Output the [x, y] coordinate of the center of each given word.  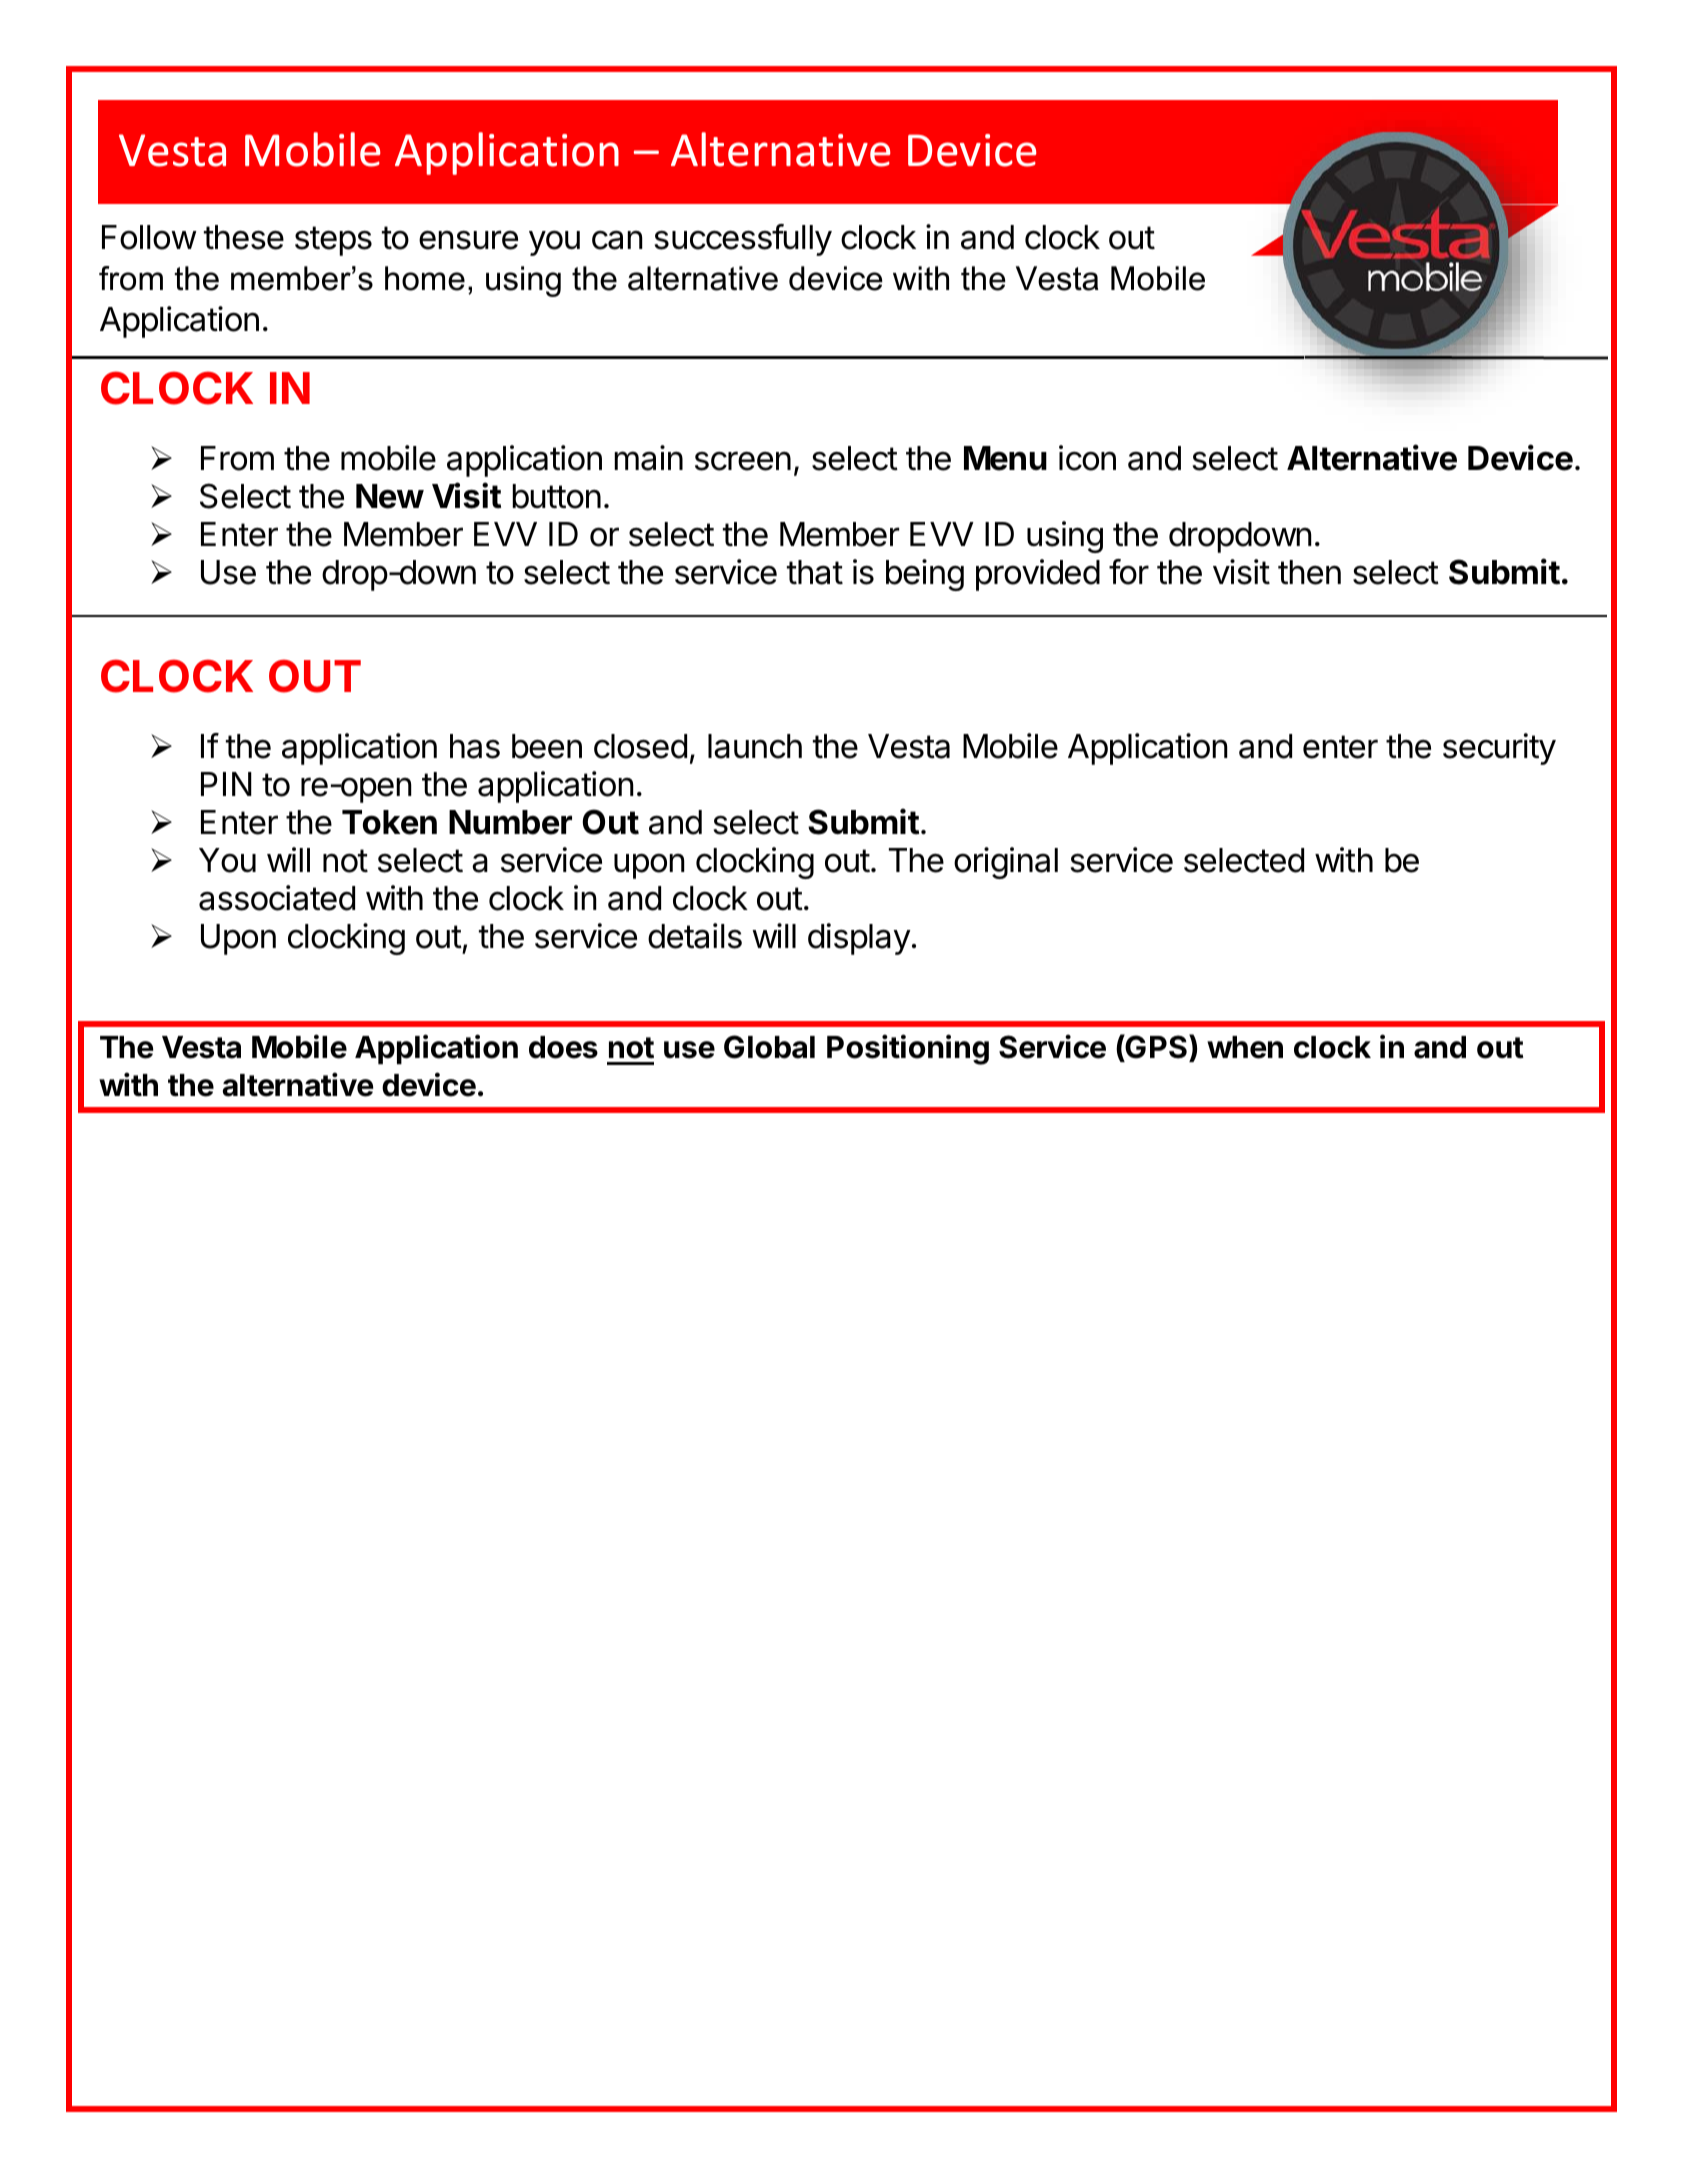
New [390, 496]
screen [743, 461]
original [1006, 863]
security [1499, 749]
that [815, 572]
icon [1087, 458]
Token [389, 822]
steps [333, 241]
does [563, 1047]
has [475, 746]
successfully [743, 240]
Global [769, 1047]
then [1309, 572]
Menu [1005, 458]
